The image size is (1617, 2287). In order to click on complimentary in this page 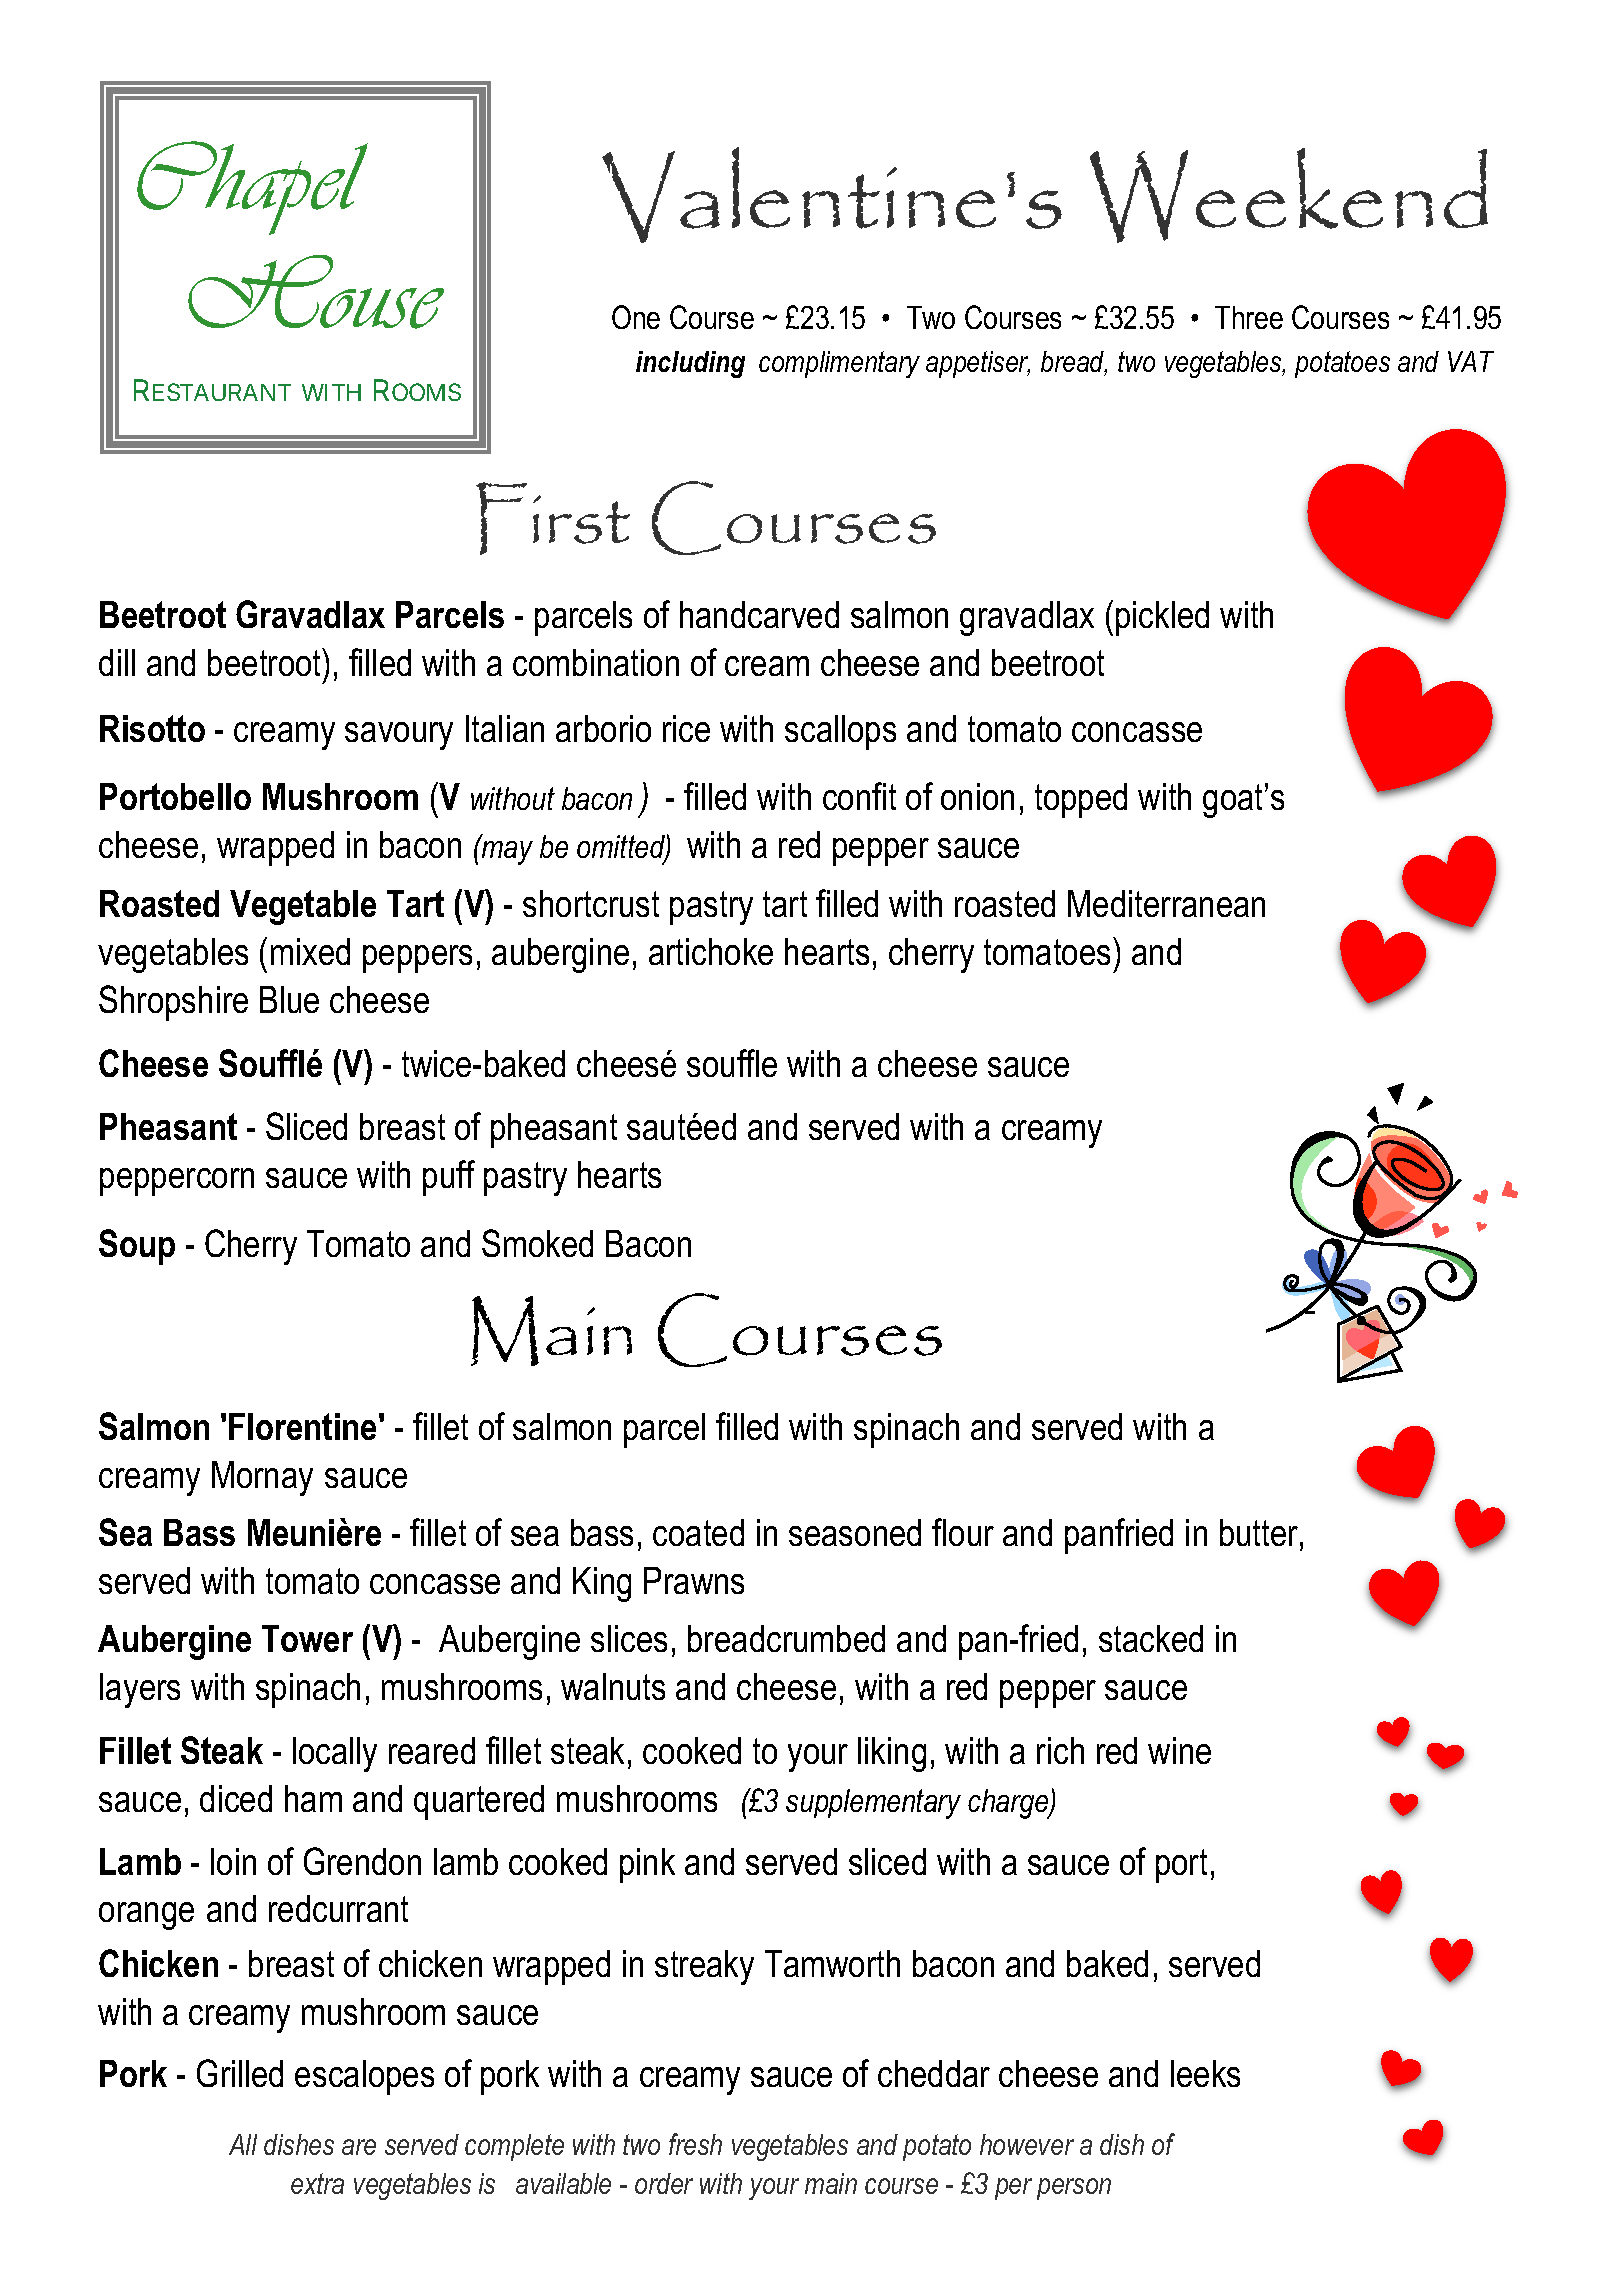, I will do `click(839, 364)`.
